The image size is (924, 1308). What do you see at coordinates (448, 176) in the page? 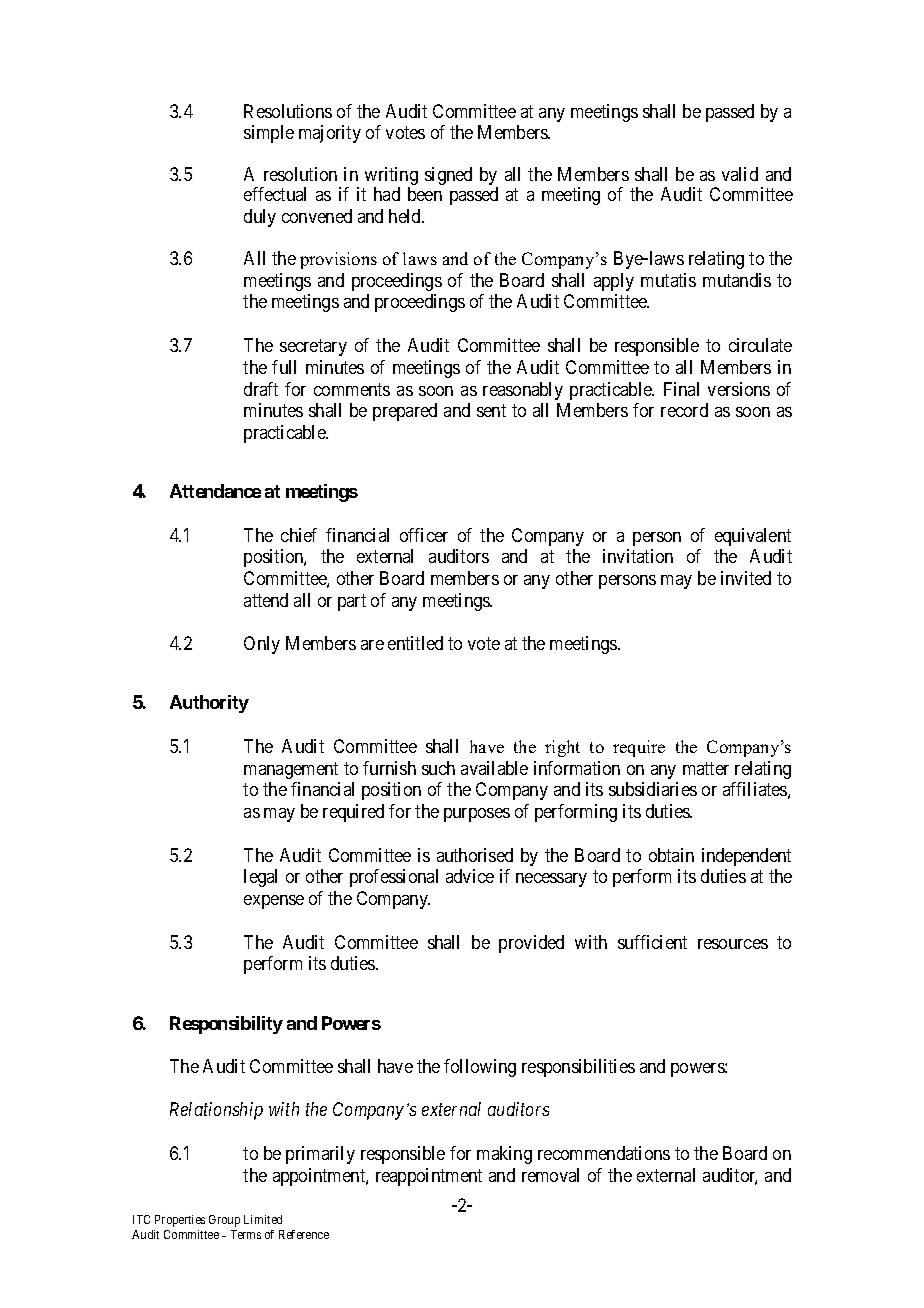
I see `signed` at bounding box center [448, 176].
